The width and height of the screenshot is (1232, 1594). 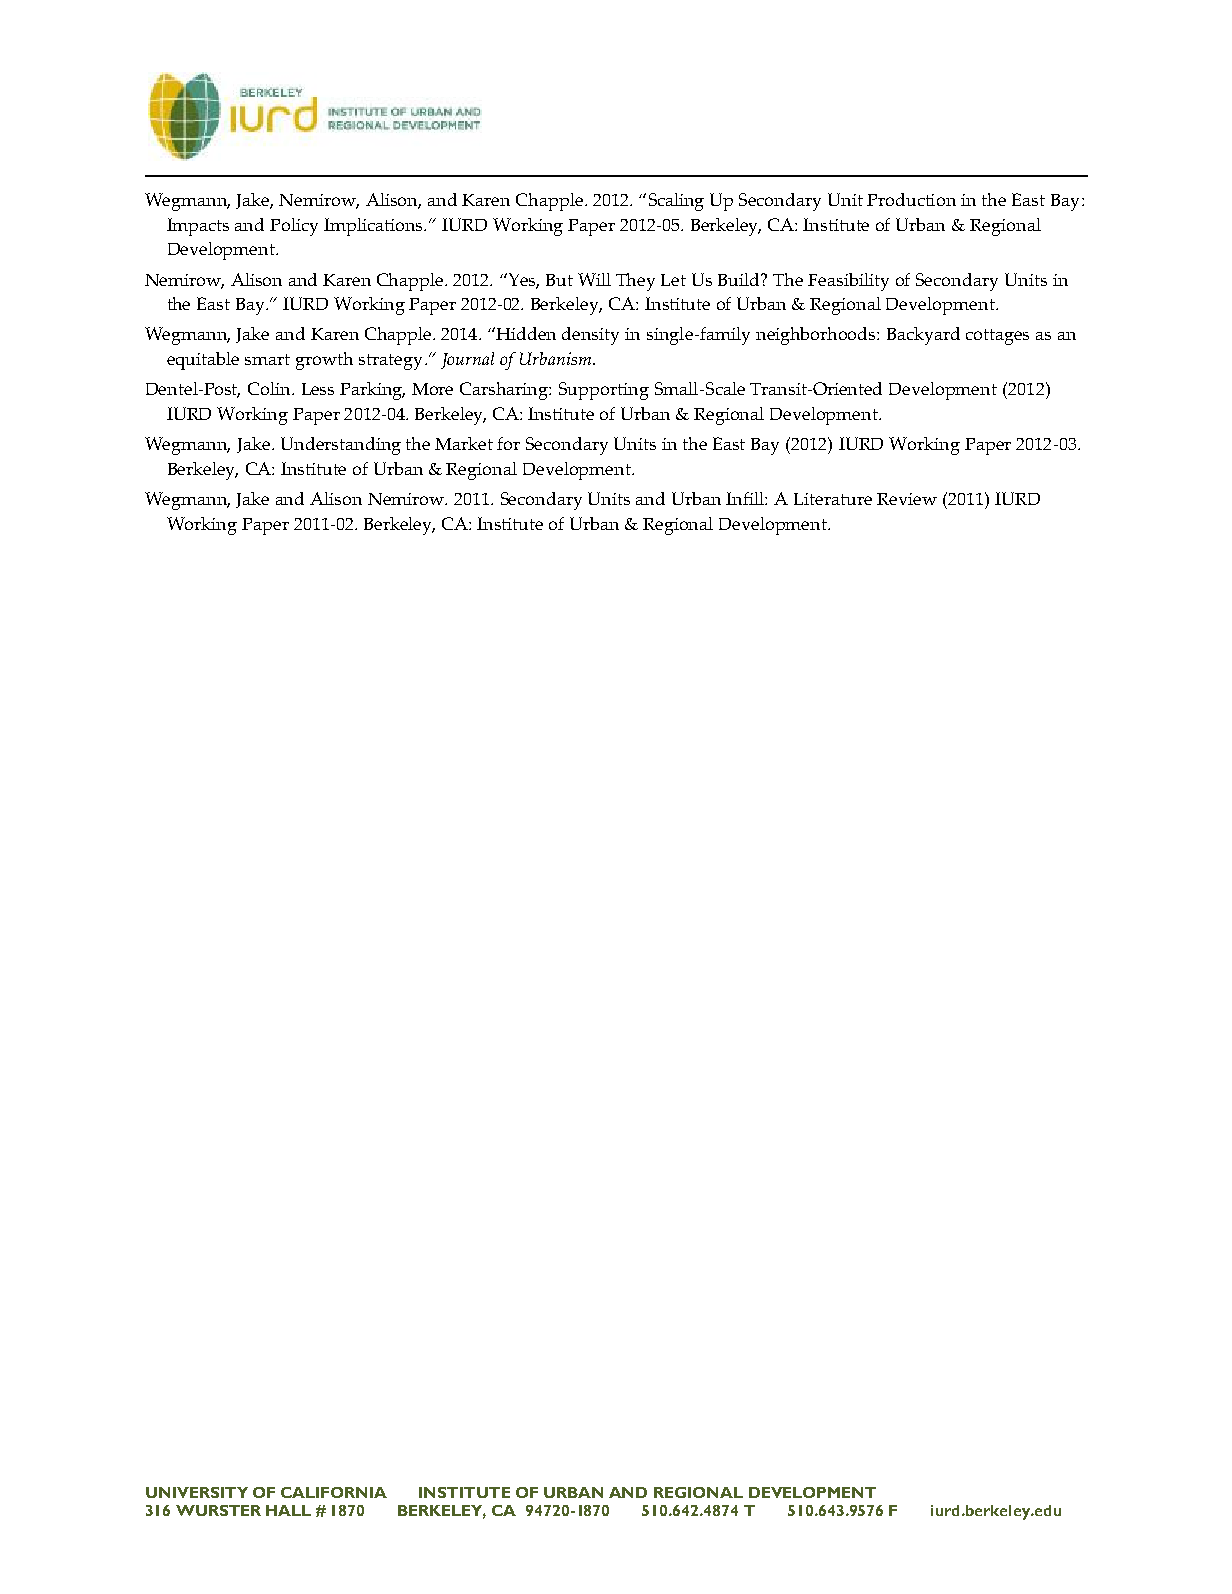 What do you see at coordinates (294, 227) in the screenshot?
I see `Policy` at bounding box center [294, 227].
